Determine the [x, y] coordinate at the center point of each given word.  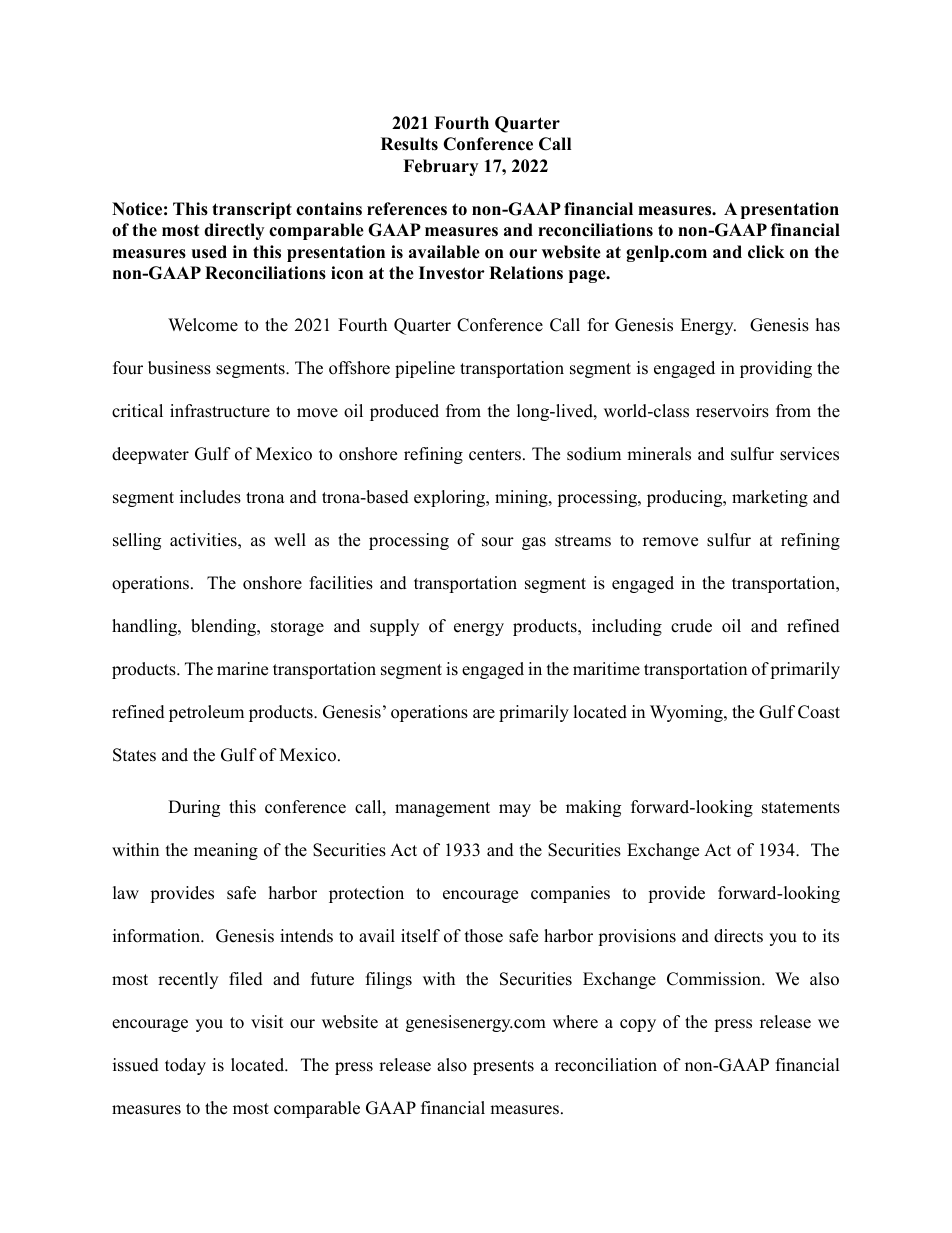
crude [691, 626]
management [442, 809]
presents [503, 1067]
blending [225, 627]
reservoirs [732, 411]
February [440, 167]
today [185, 1066]
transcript [252, 210]
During [194, 808]
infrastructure [220, 411]
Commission [715, 979]
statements [801, 808]
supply [394, 627]
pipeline [425, 369]
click [766, 252]
